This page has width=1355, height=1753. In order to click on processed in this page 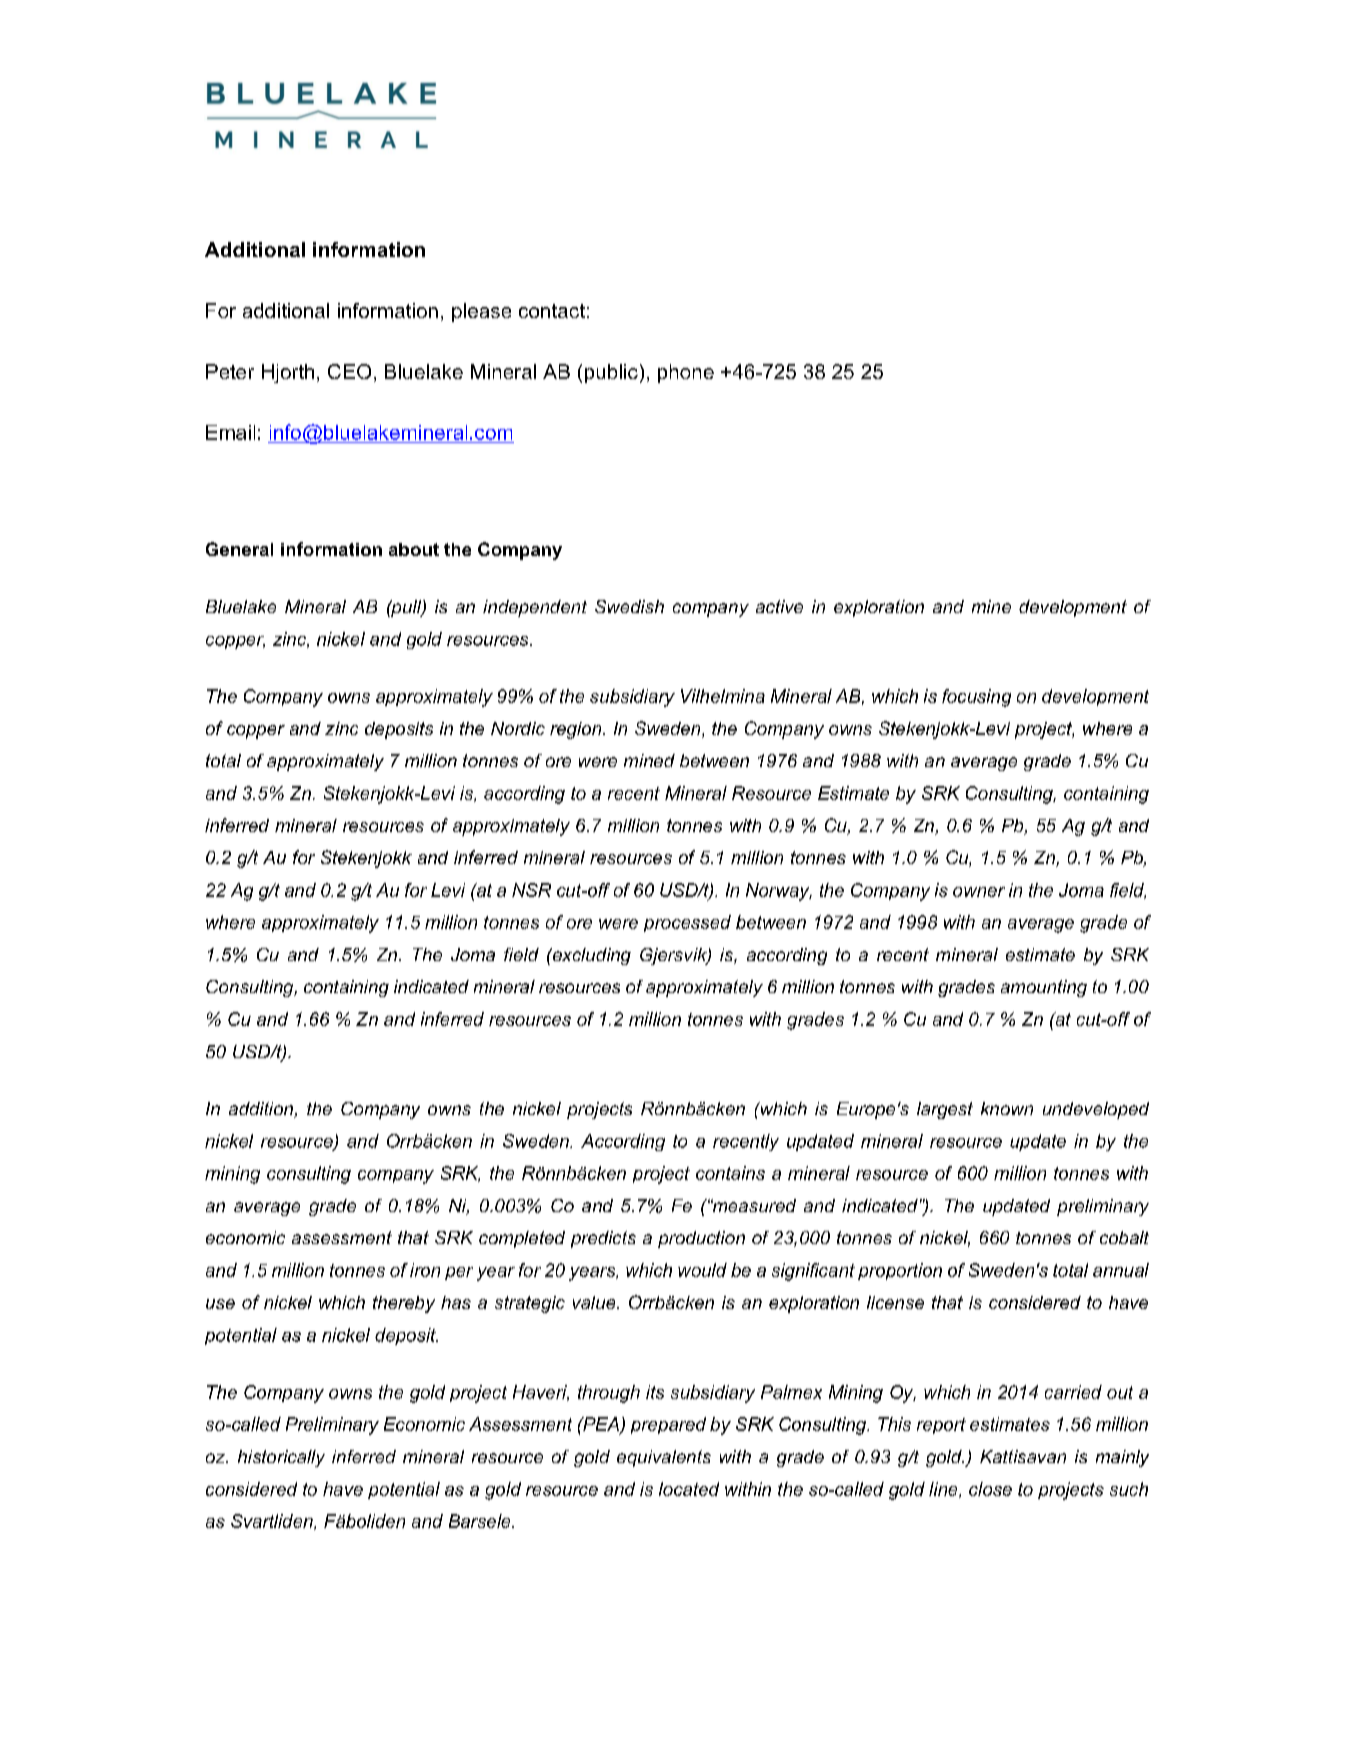, I will do `click(687, 923)`.
